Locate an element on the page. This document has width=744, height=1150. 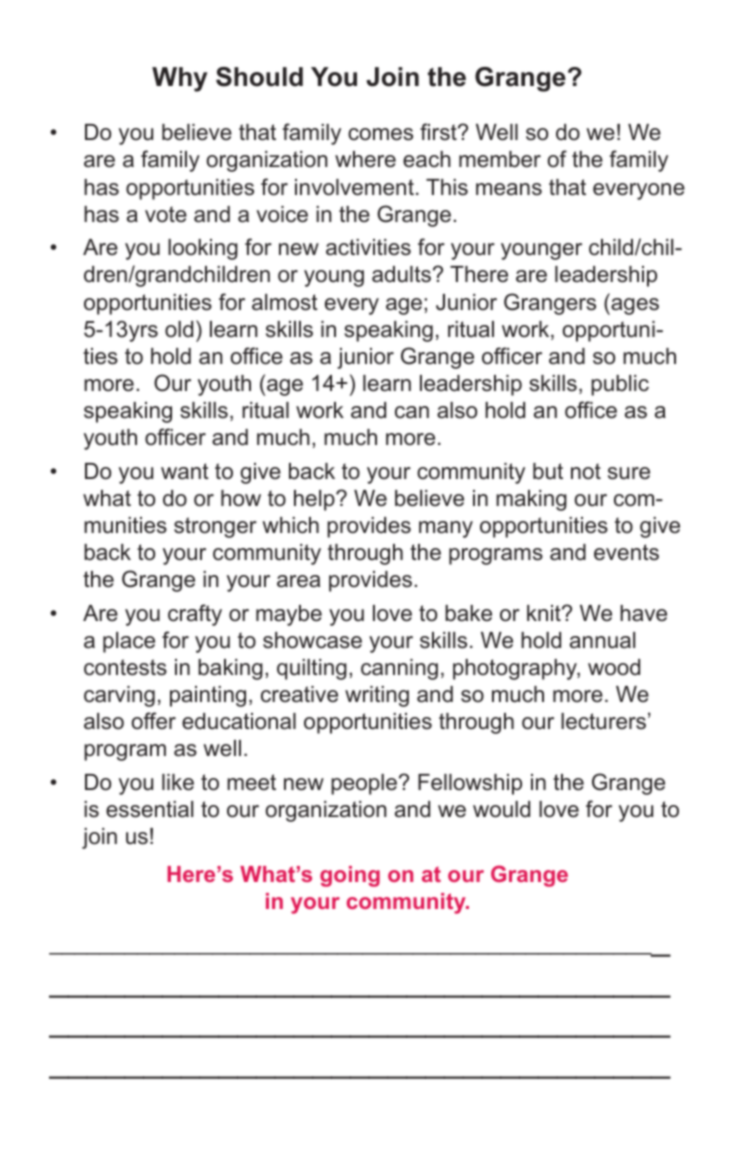
Why is located at coordinates (179, 79).
